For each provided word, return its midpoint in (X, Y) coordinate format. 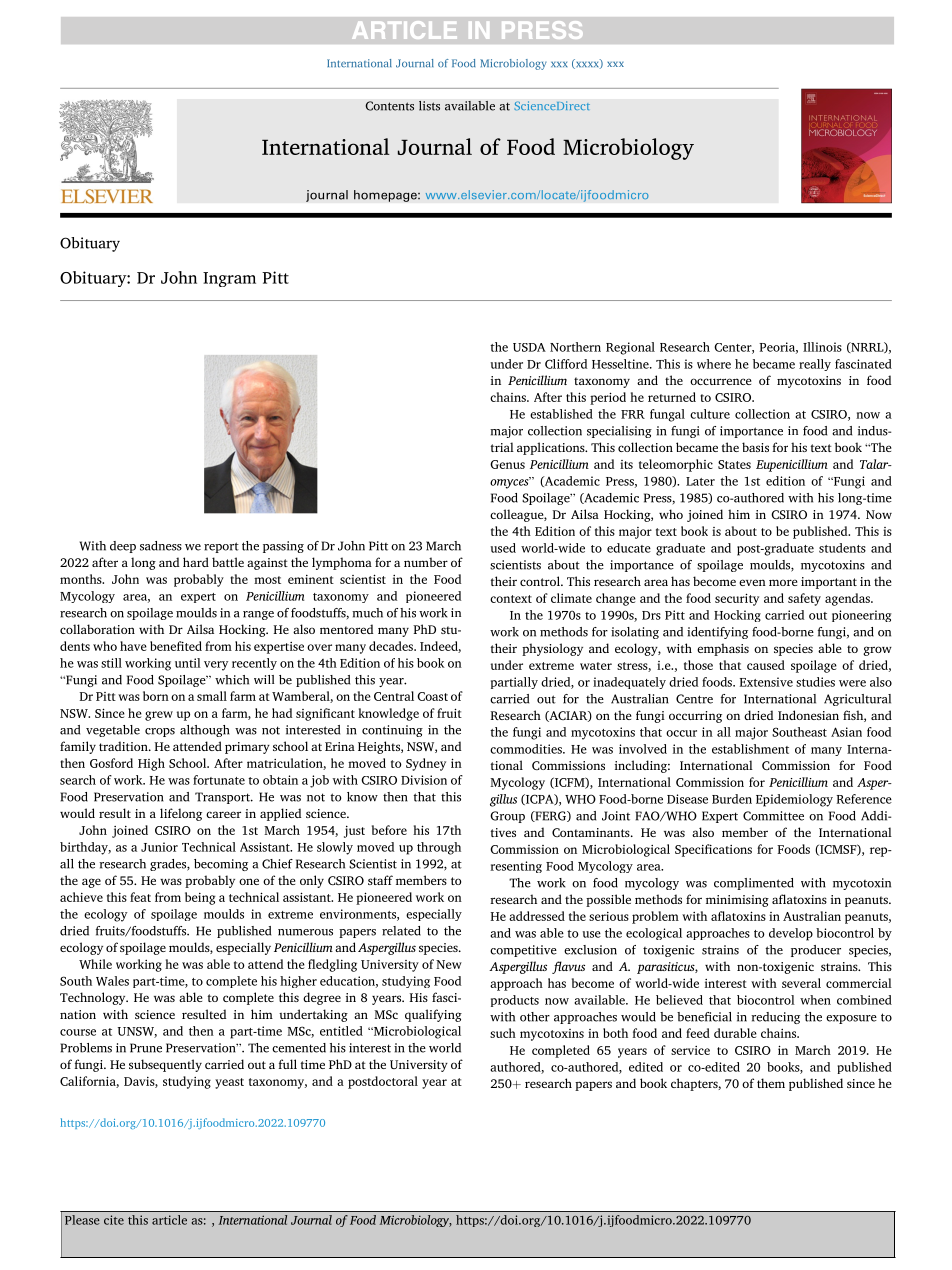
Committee (773, 816)
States (734, 464)
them (771, 1083)
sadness (161, 546)
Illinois (822, 347)
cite (114, 1220)
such (503, 1033)
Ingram (229, 279)
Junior (159, 847)
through (439, 848)
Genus (507, 464)
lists (429, 106)
